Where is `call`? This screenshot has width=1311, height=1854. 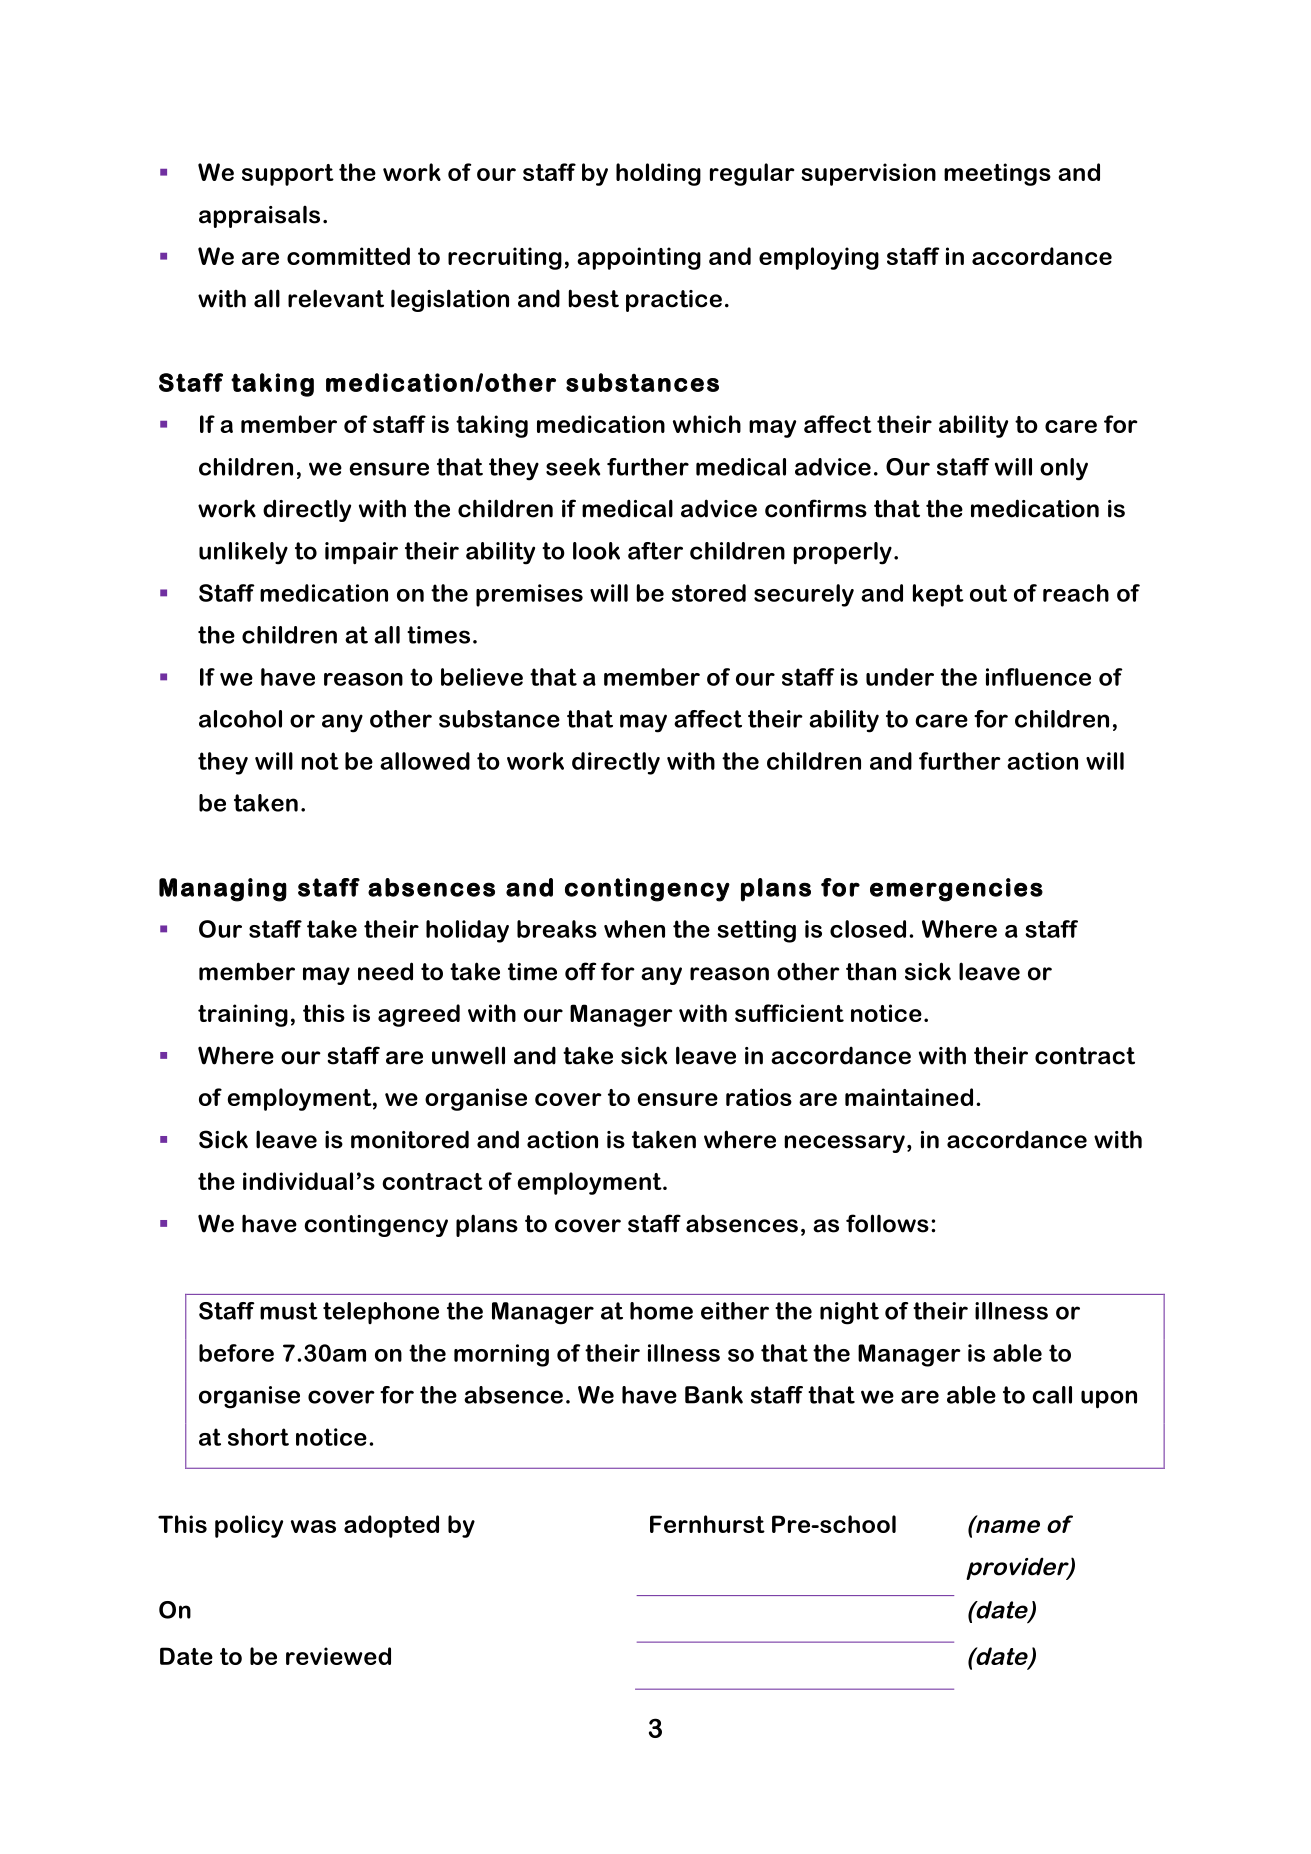
call is located at coordinates (1052, 1395).
